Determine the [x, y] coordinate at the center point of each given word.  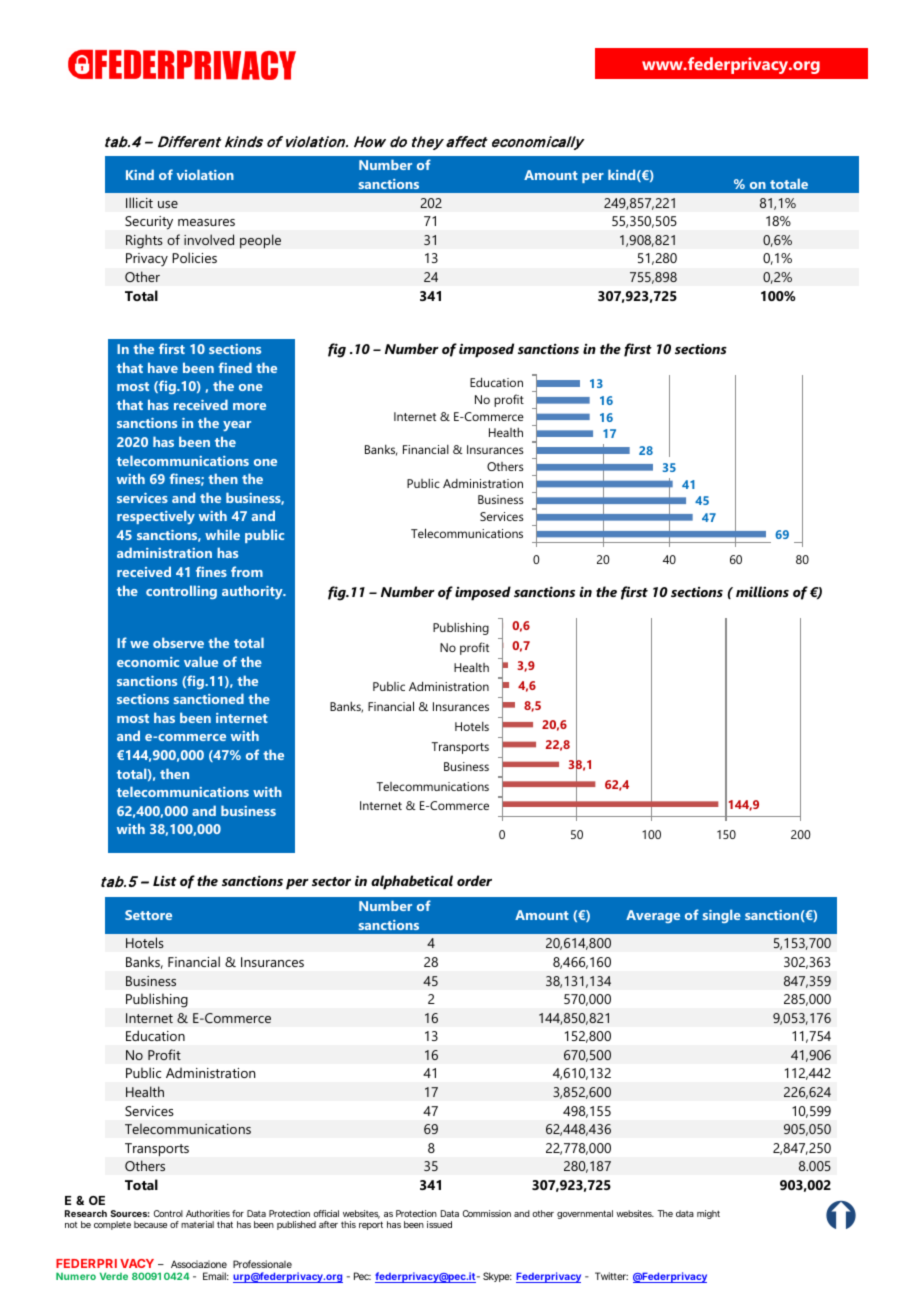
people [260, 241]
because [150, 1224]
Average [653, 916]
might [708, 1214]
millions [762, 591]
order [474, 880]
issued [439, 1224]
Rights [144, 241]
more [249, 406]
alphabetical [412, 882]
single [722, 916]
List [165, 881]
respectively [156, 517]
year [237, 426]
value [201, 661]
